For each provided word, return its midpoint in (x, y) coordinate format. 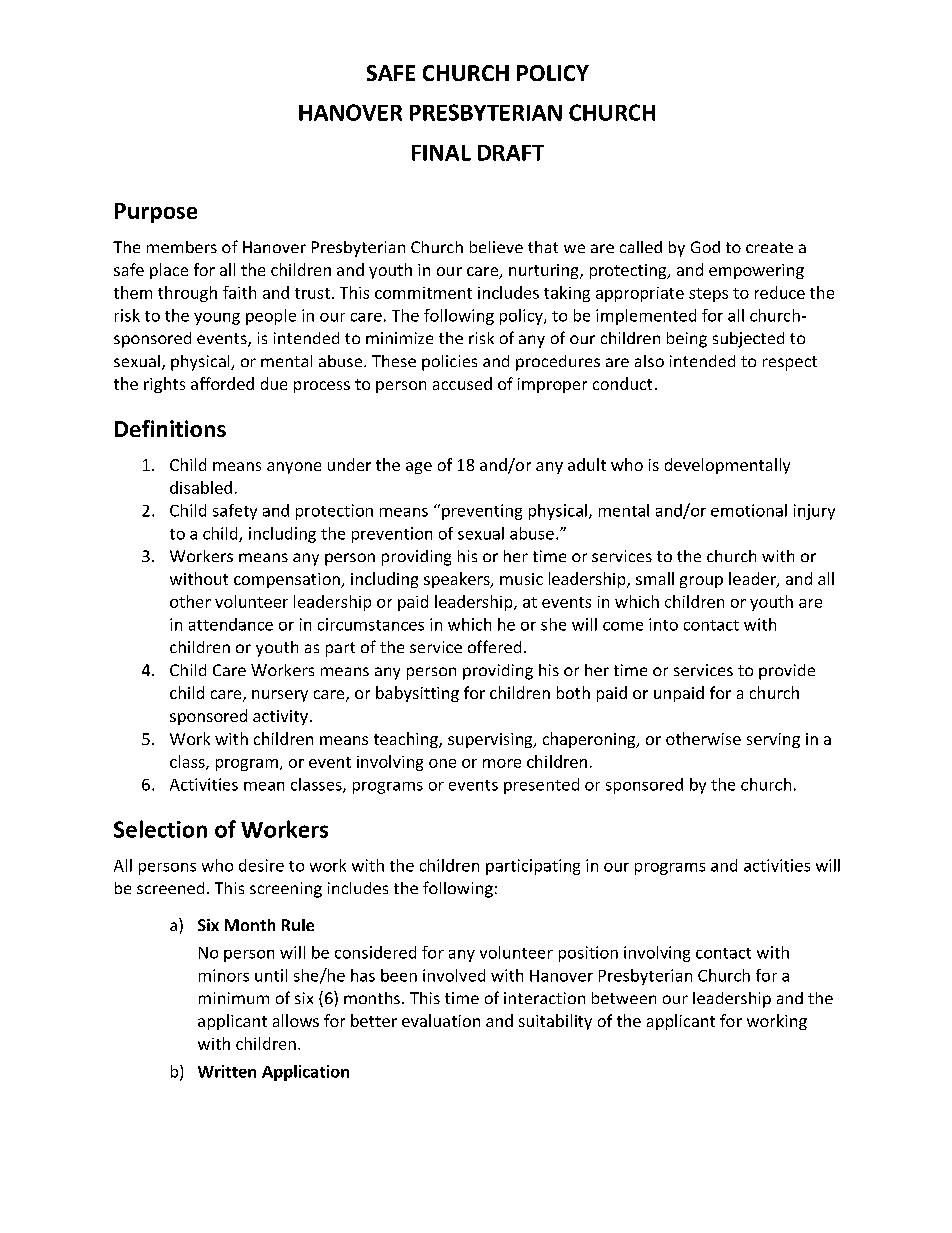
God (705, 247)
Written (227, 1071)
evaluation (441, 1020)
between (624, 998)
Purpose (156, 213)
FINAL (441, 153)
